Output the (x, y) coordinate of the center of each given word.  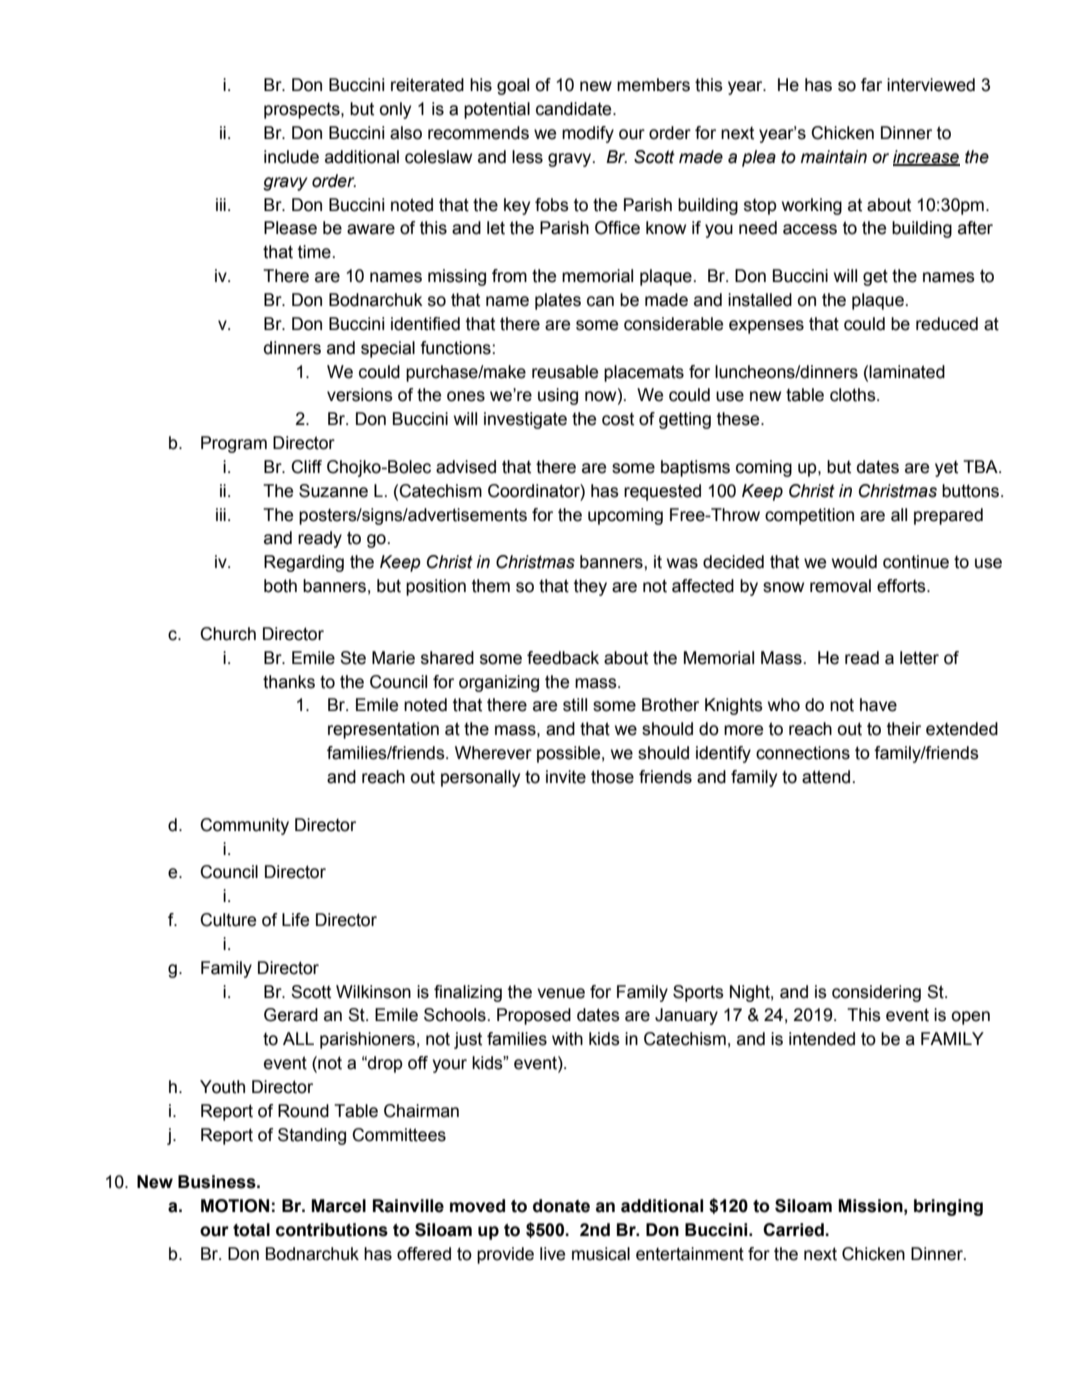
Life (295, 920)
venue (561, 993)
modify (588, 134)
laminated (907, 372)
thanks (289, 682)
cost (618, 419)
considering (876, 993)
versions (360, 395)
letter (919, 658)
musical (601, 1254)
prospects (303, 111)
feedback (563, 658)
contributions (332, 1230)
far (871, 85)
